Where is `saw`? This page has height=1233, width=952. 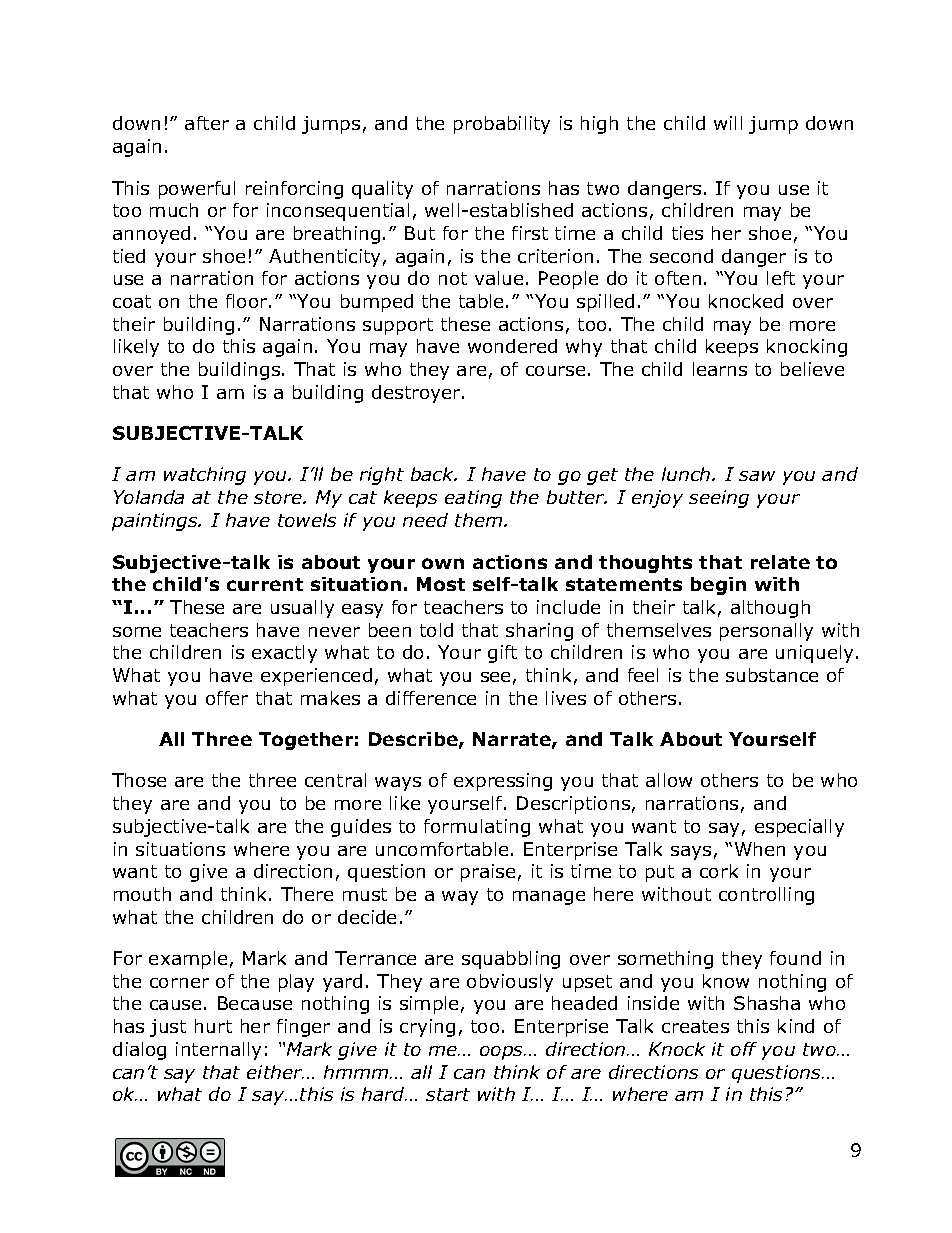 saw is located at coordinates (757, 476).
